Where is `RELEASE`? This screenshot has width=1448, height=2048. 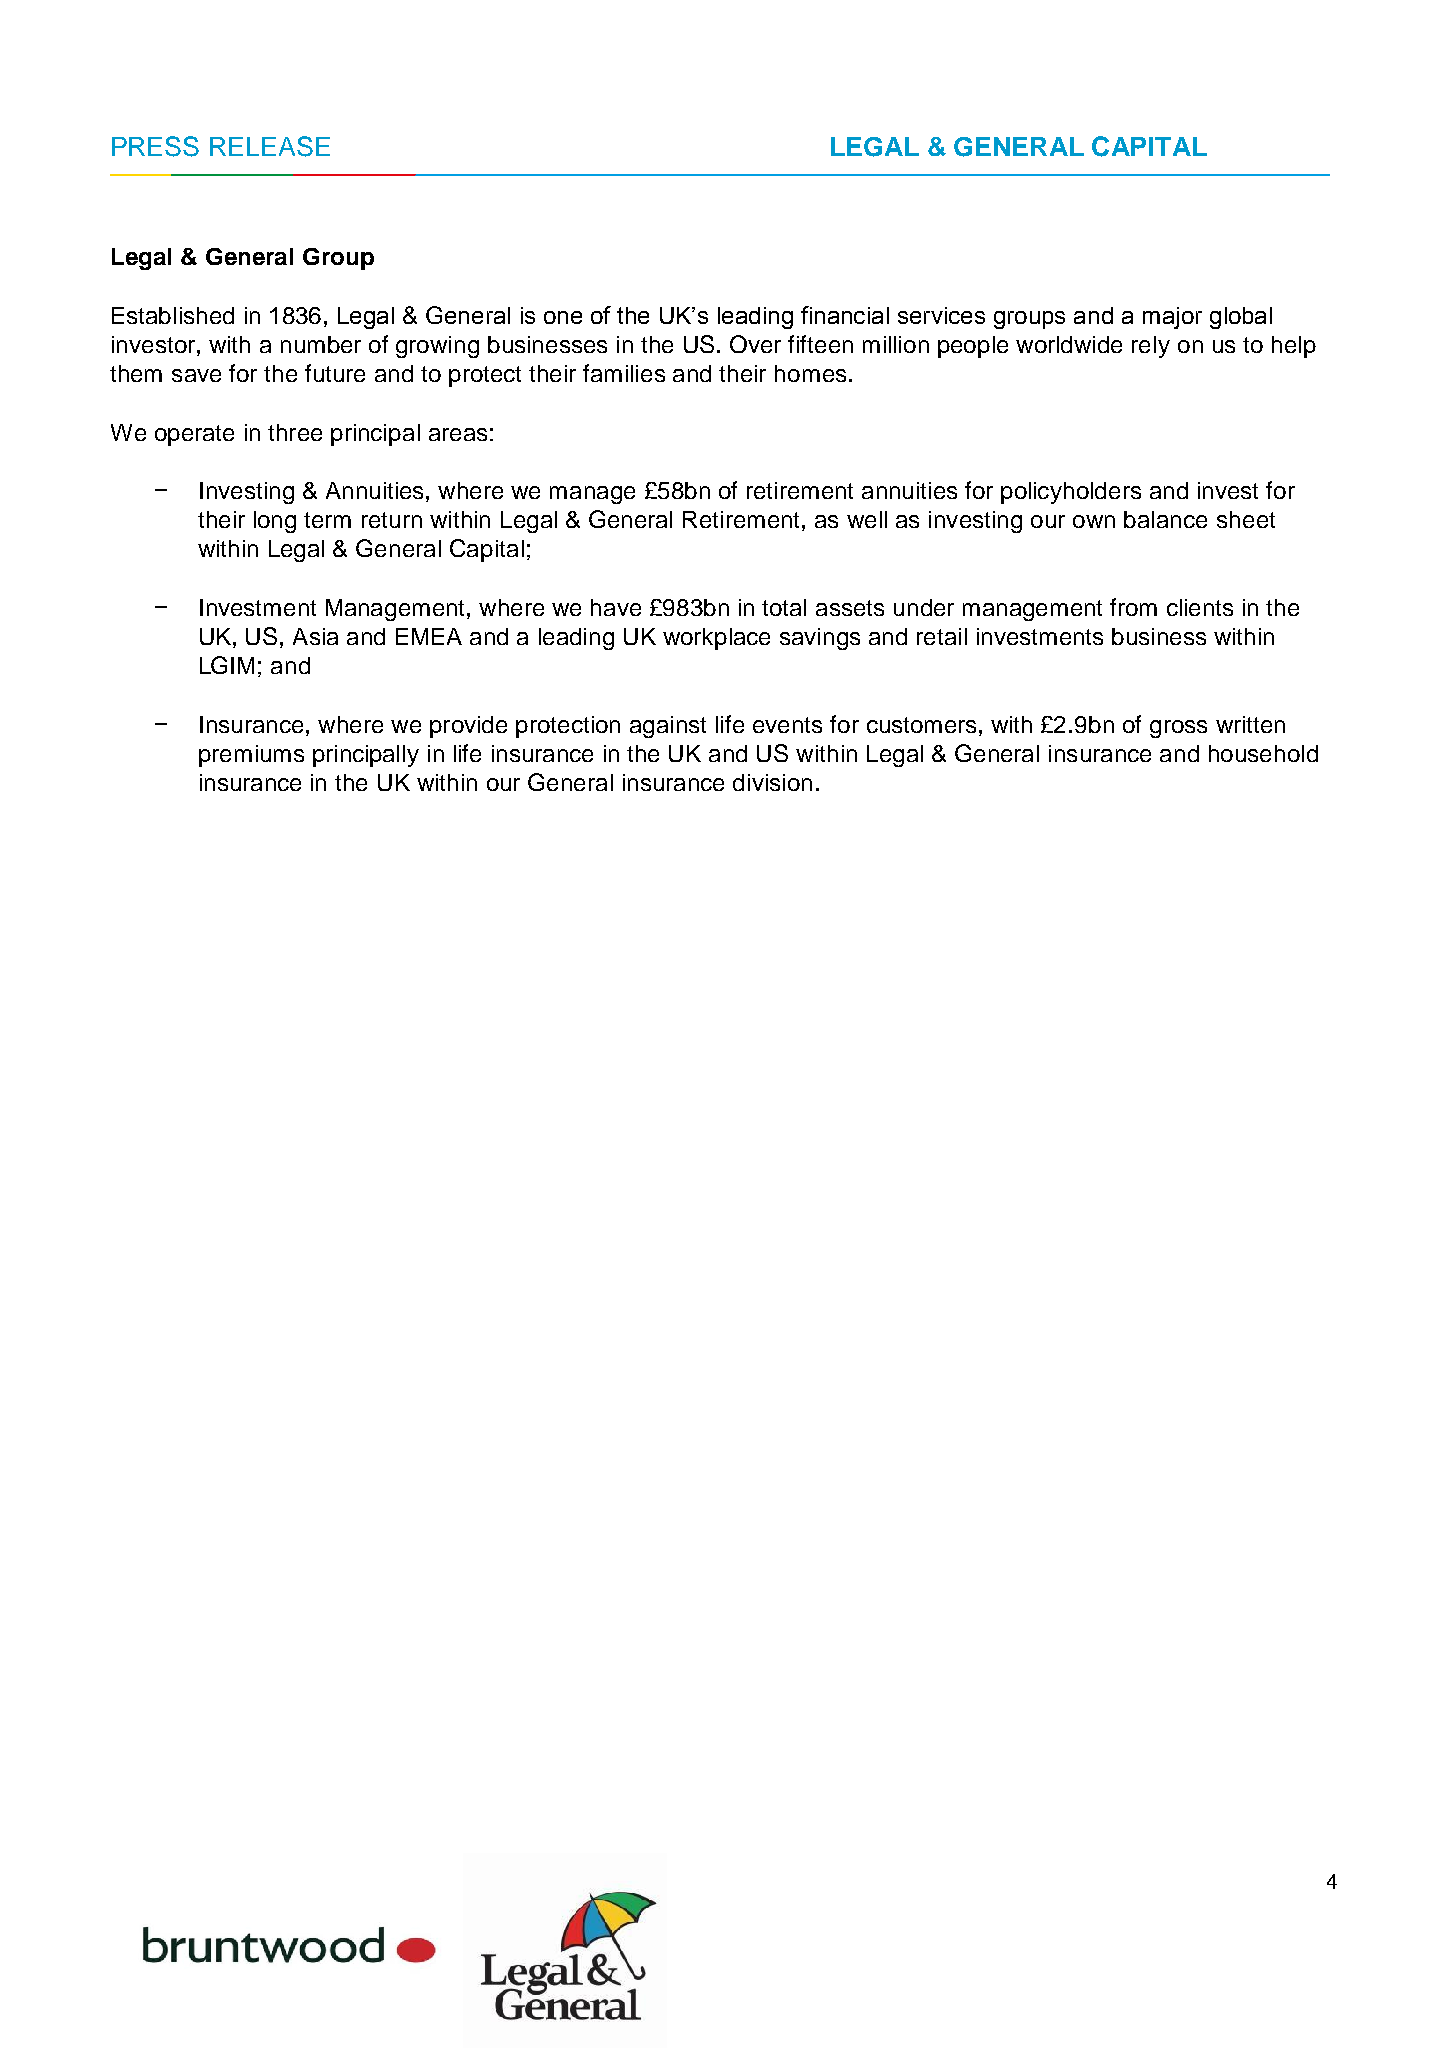 RELEASE is located at coordinates (270, 146).
